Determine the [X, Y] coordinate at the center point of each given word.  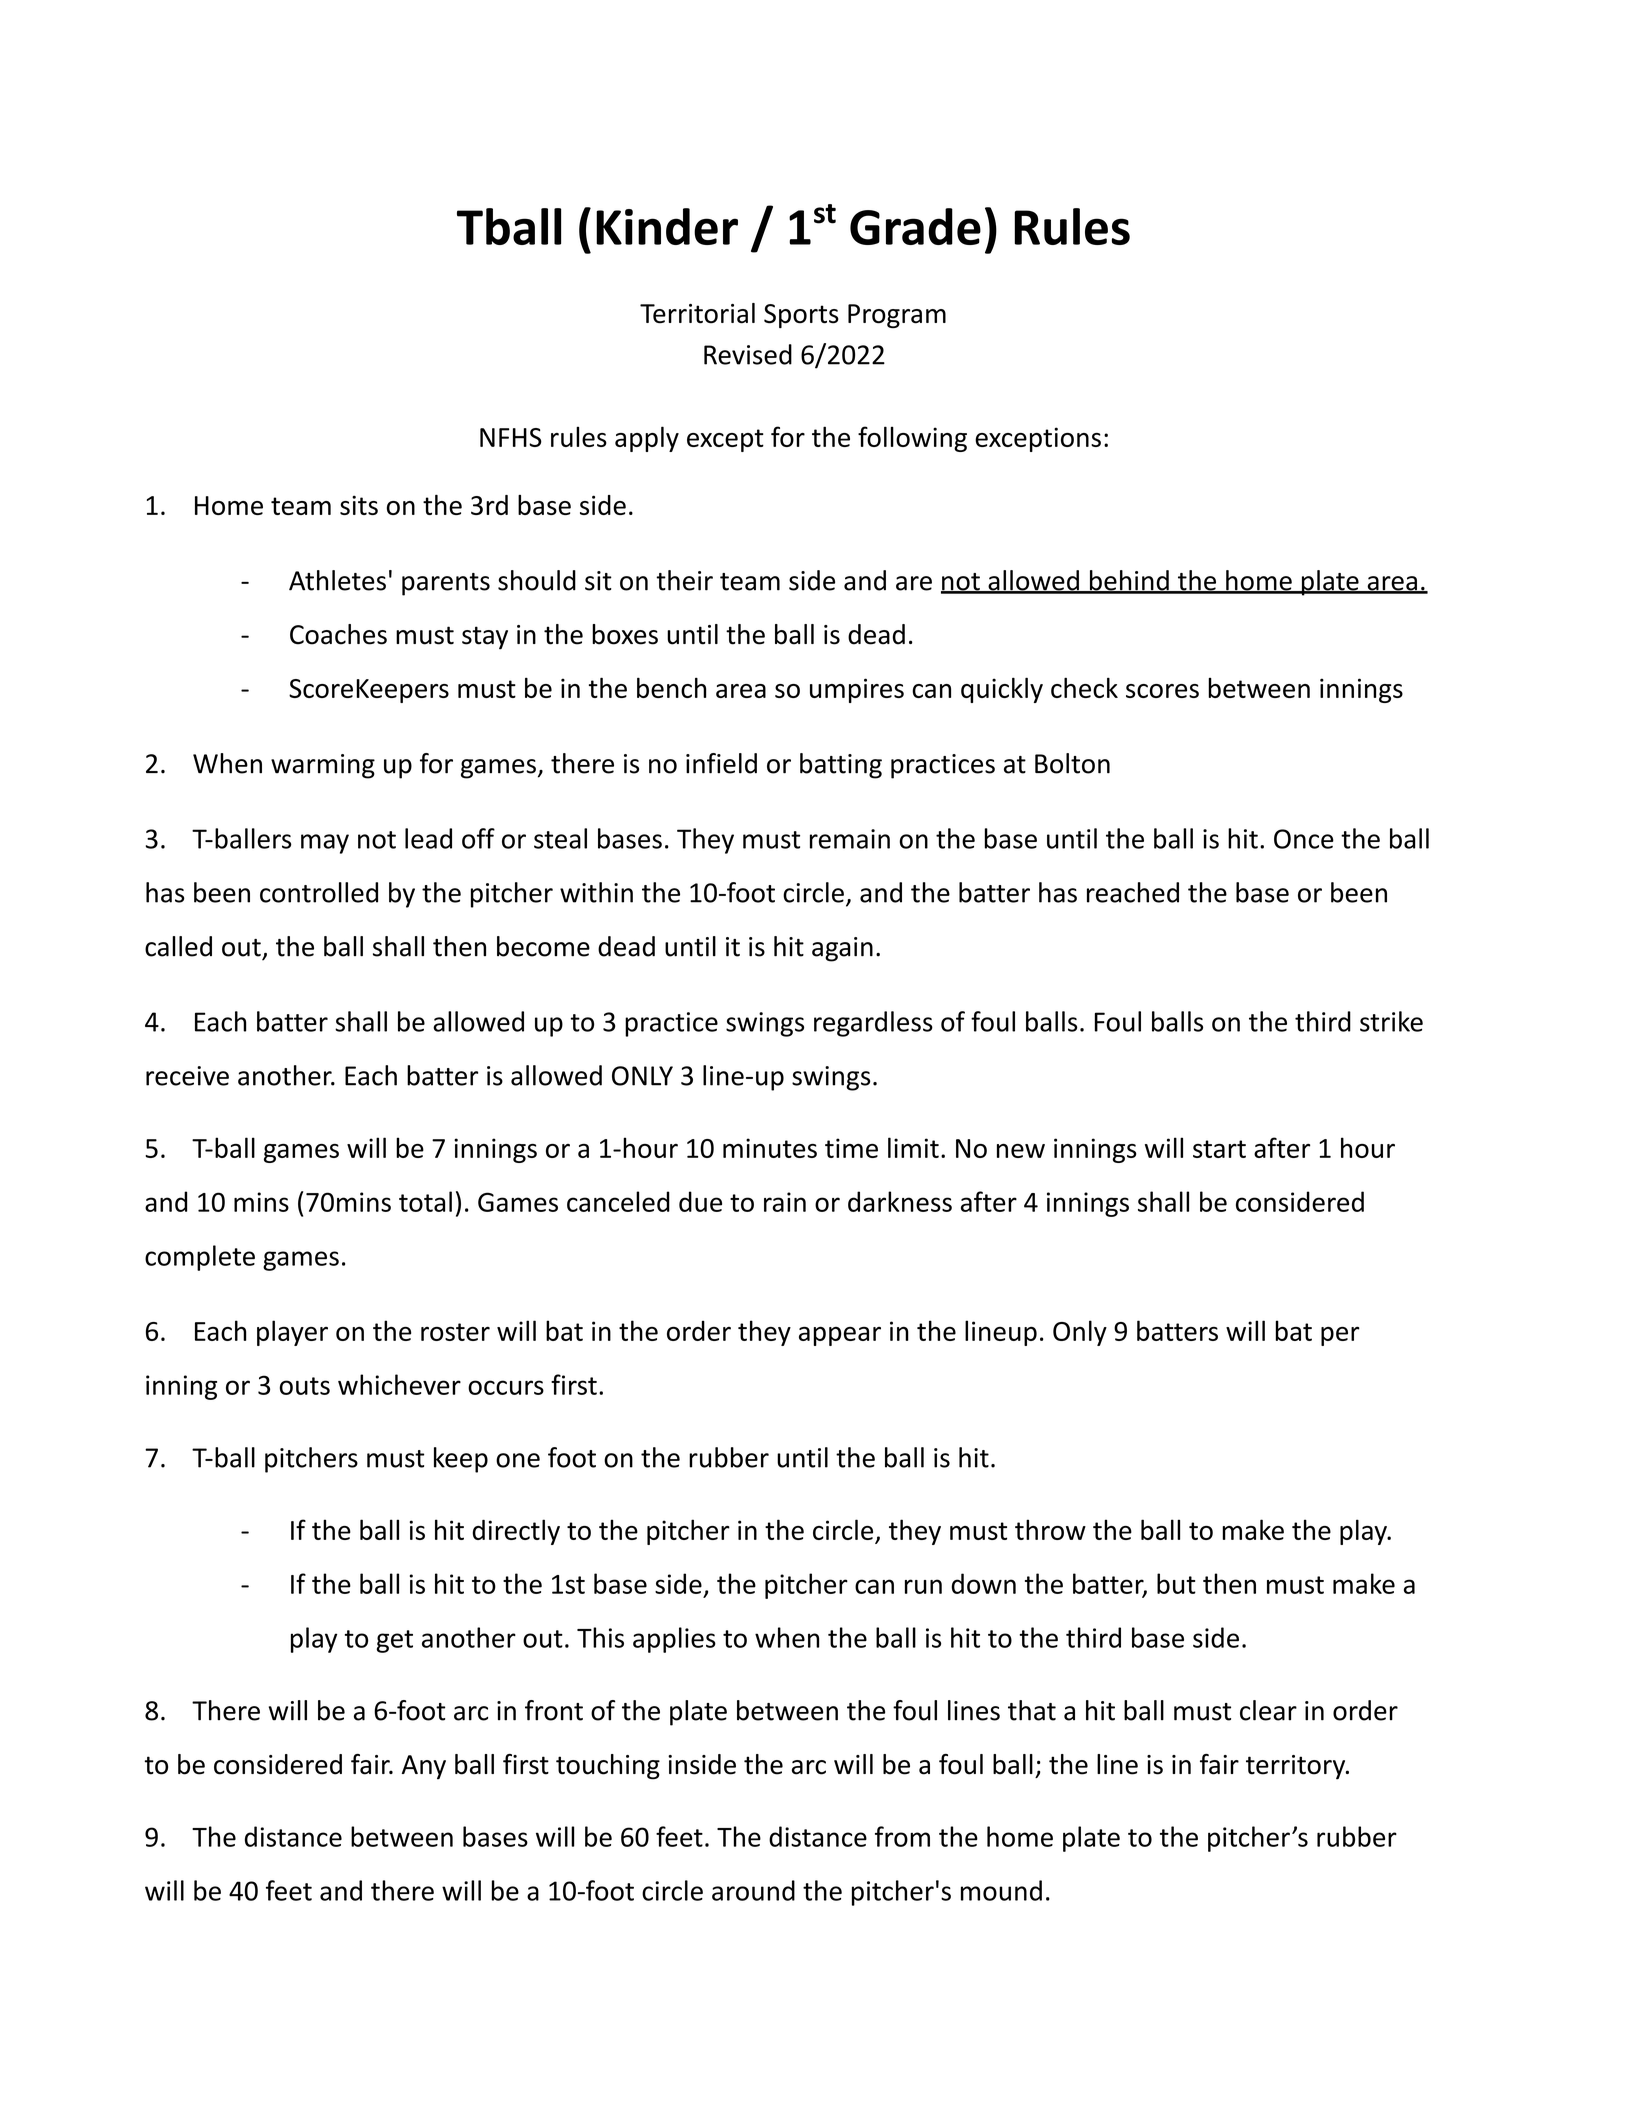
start [1219, 1149]
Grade [915, 226]
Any [424, 1767]
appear [840, 1336]
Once [1304, 839]
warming [323, 766]
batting [841, 766]
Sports [801, 316]
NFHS [511, 437]
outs [305, 1386]
